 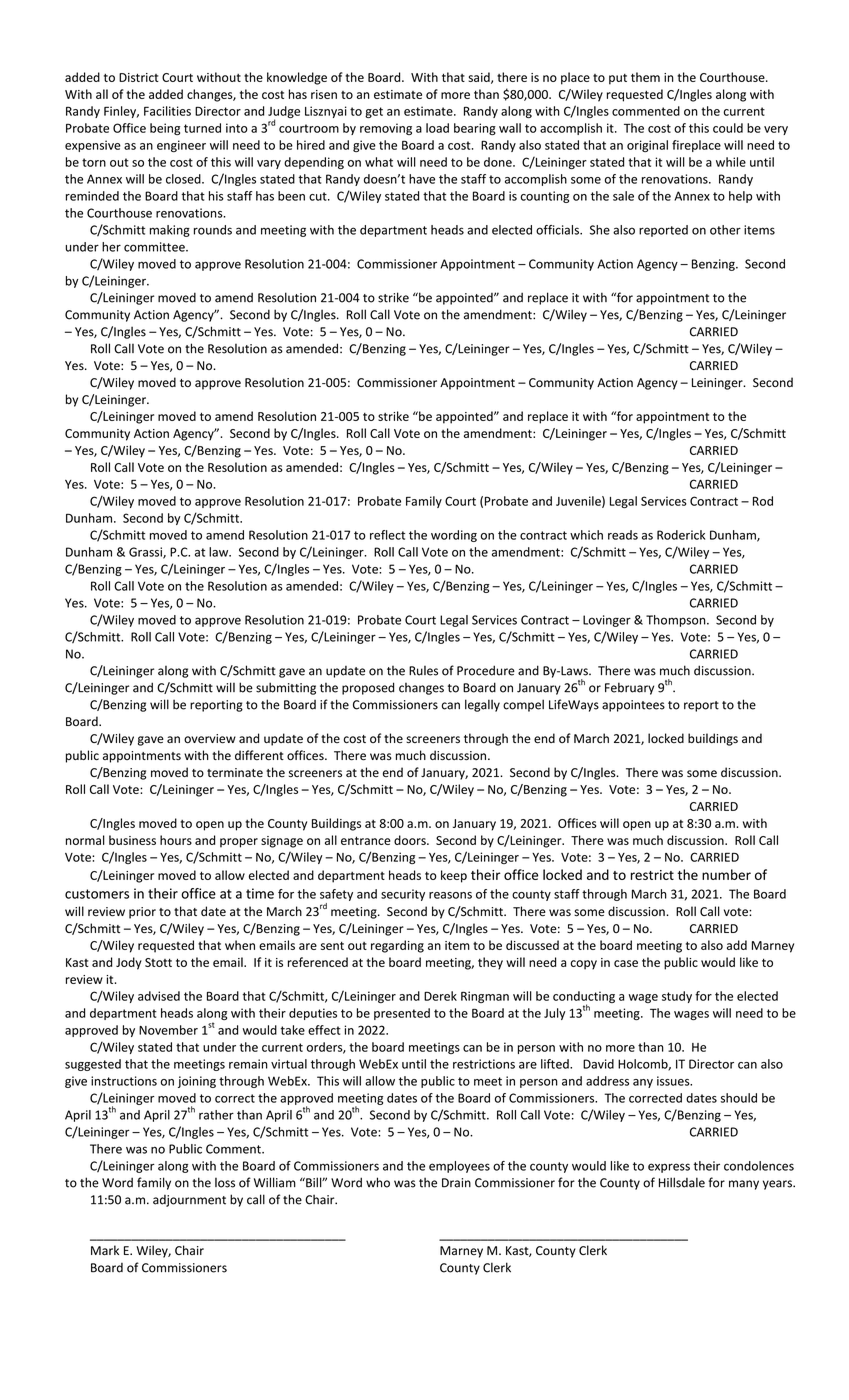 What do you see at coordinates (210, 739) in the page?
I see `overview` at bounding box center [210, 739].
